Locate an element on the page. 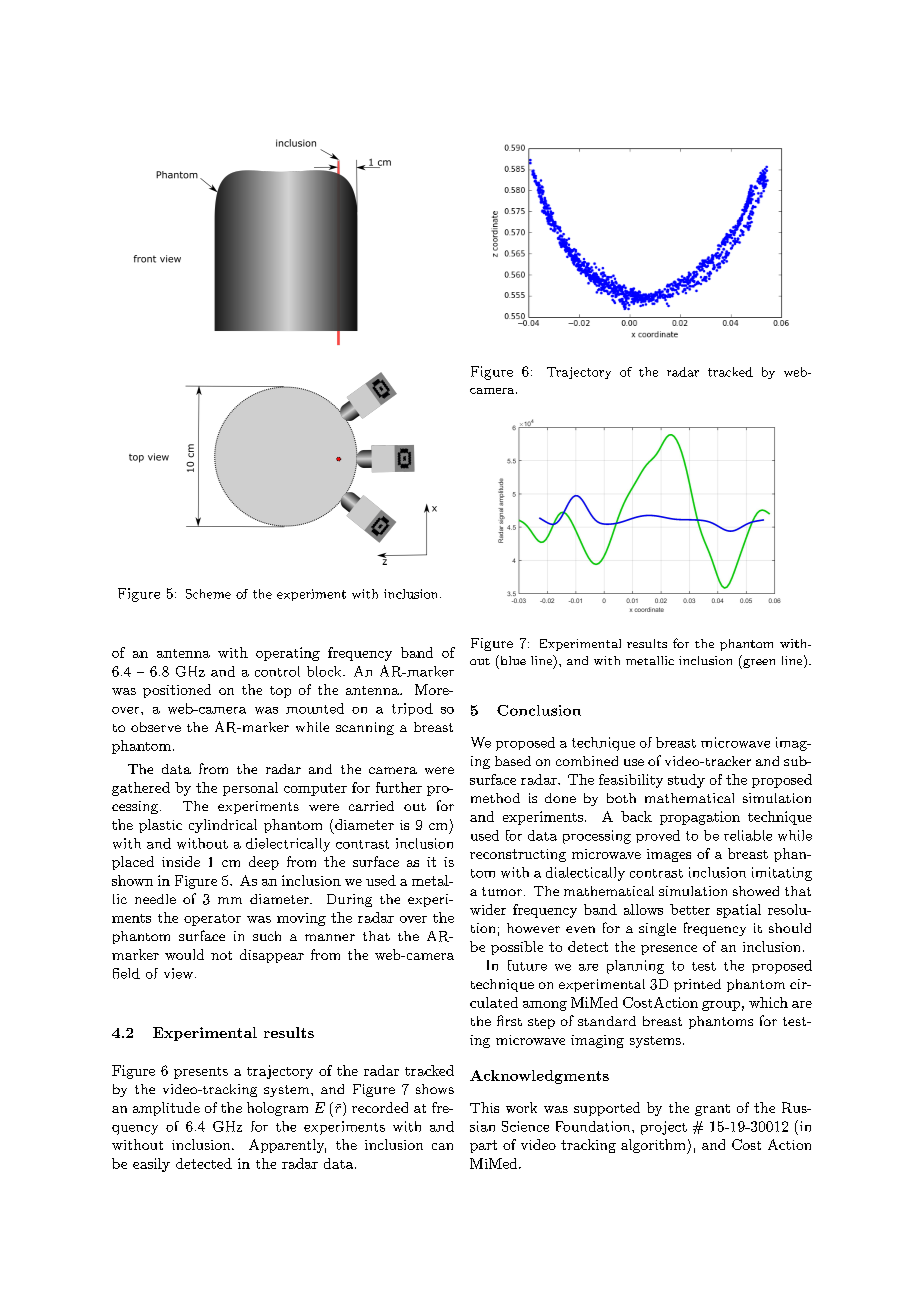  observe is located at coordinates (156, 727).
